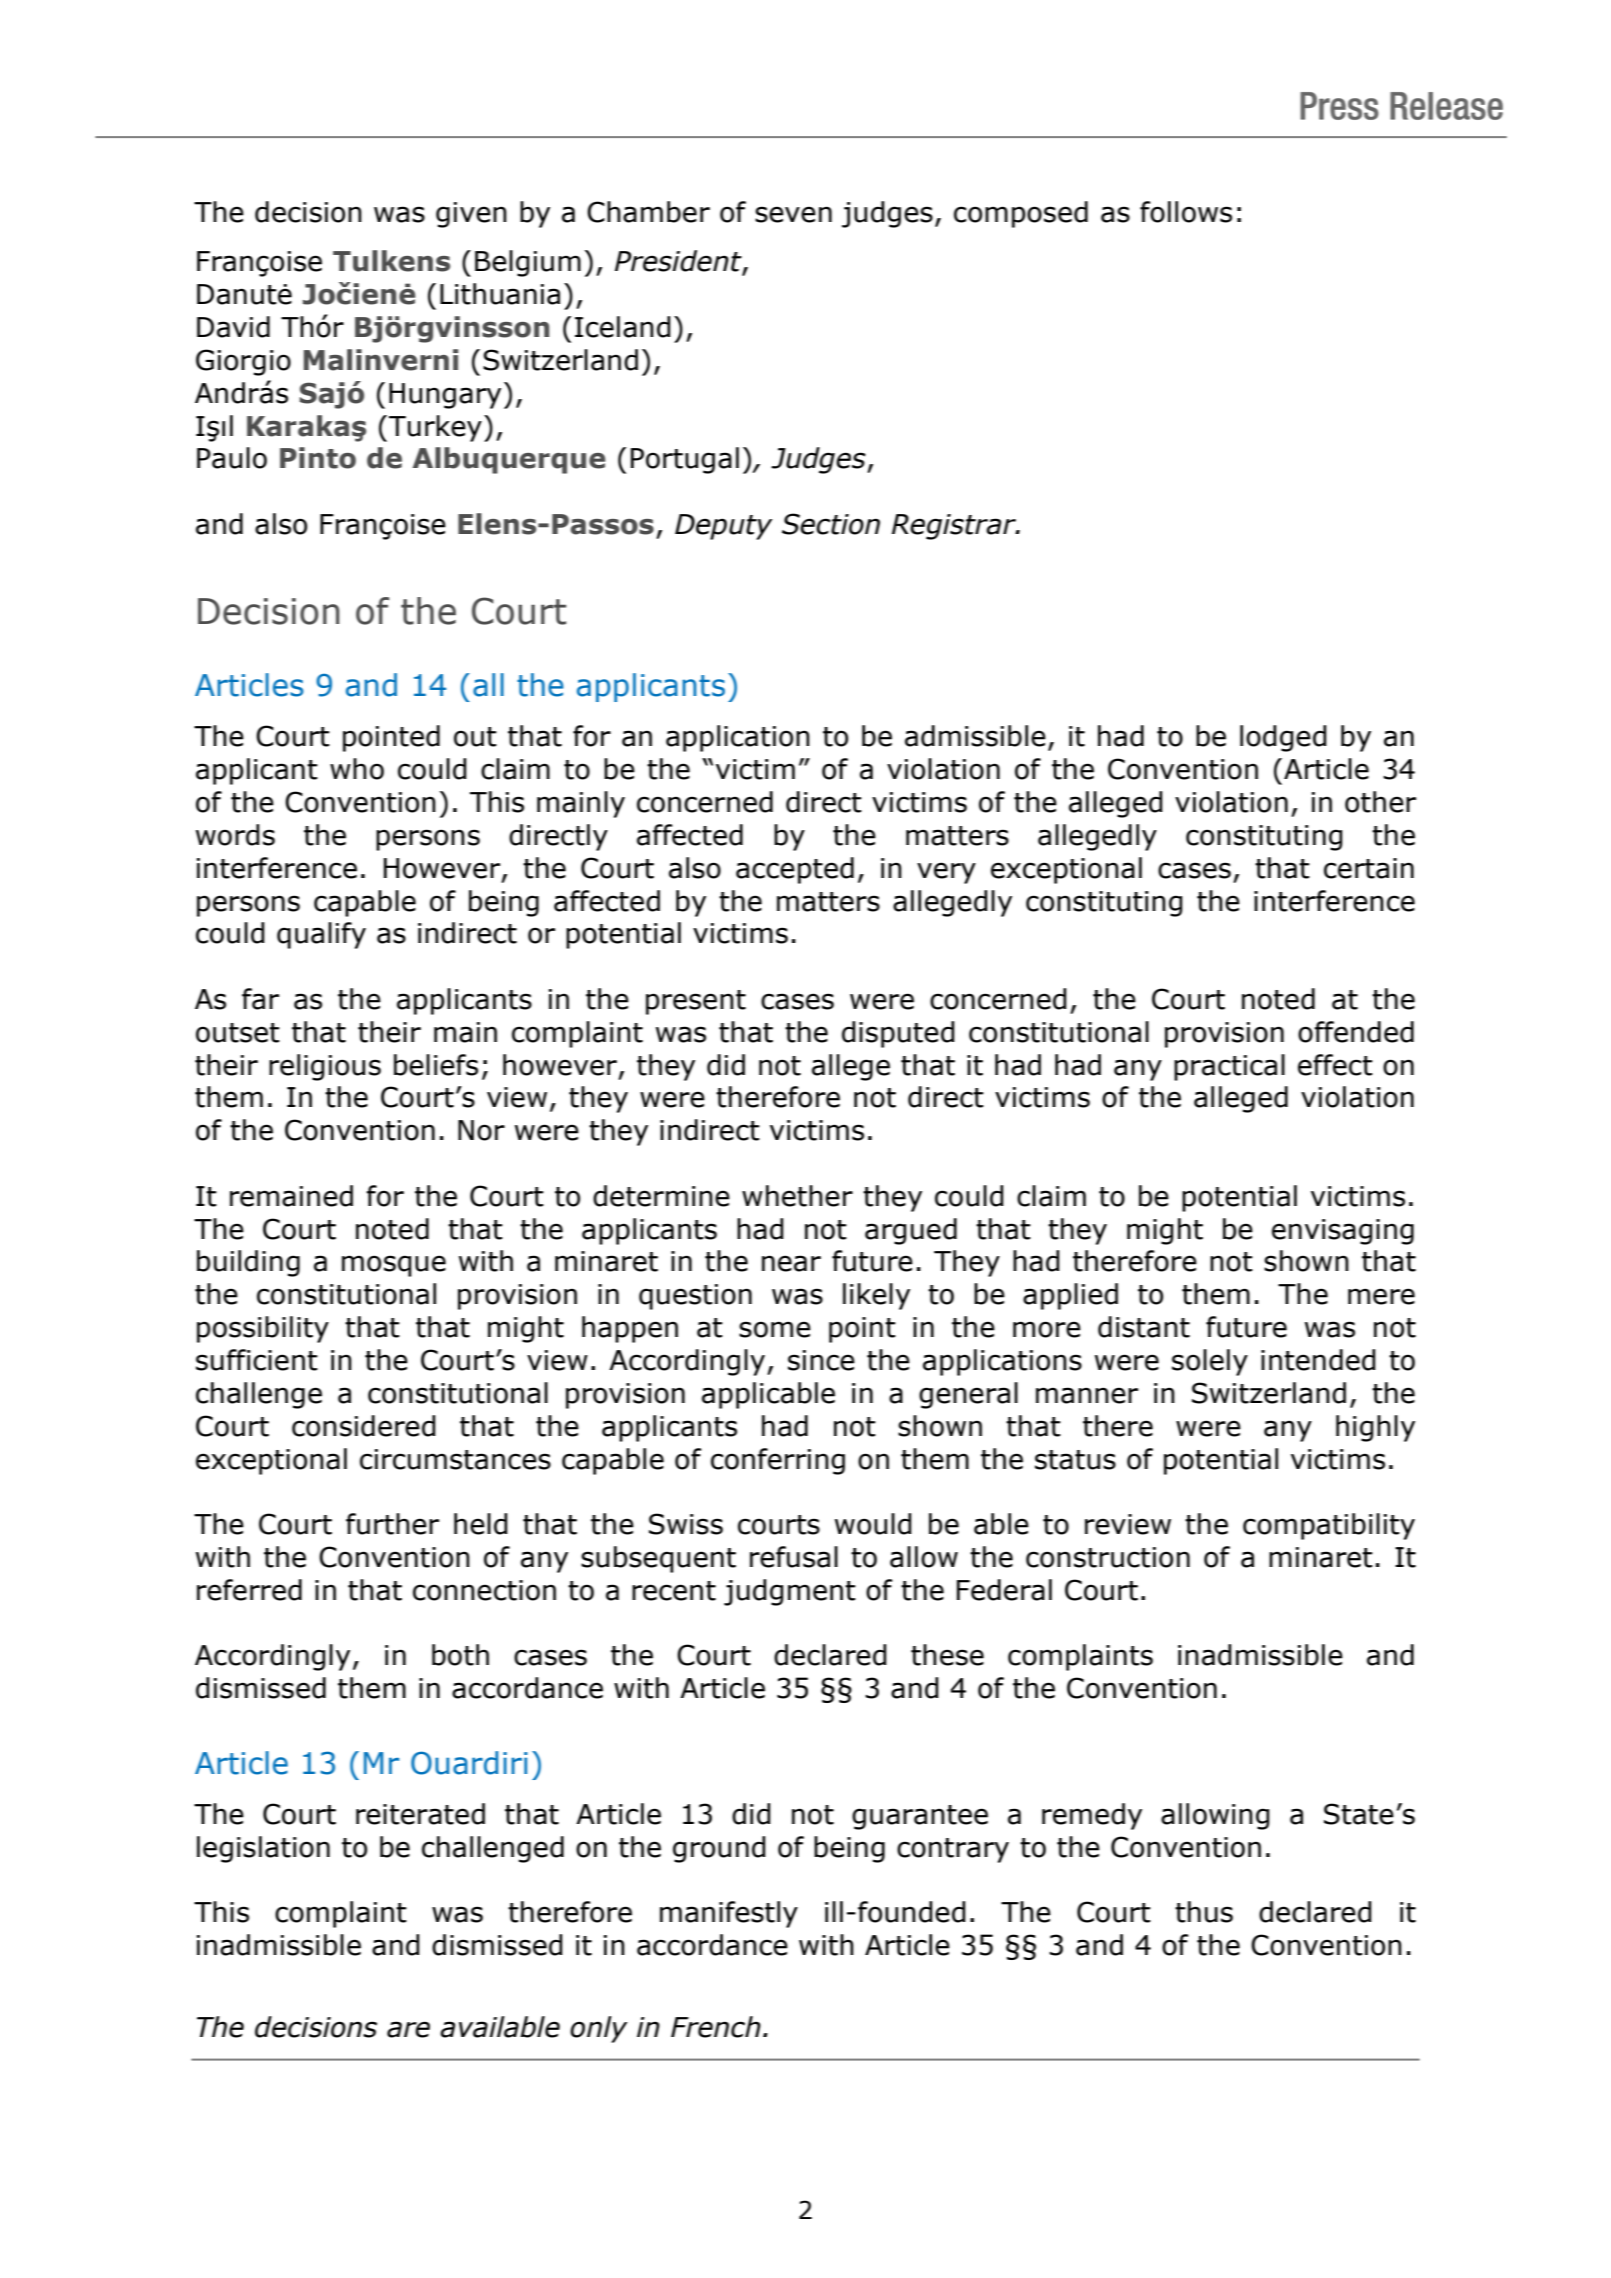 The image size is (1611, 2278). I want to click on practical, so click(1229, 1067).
